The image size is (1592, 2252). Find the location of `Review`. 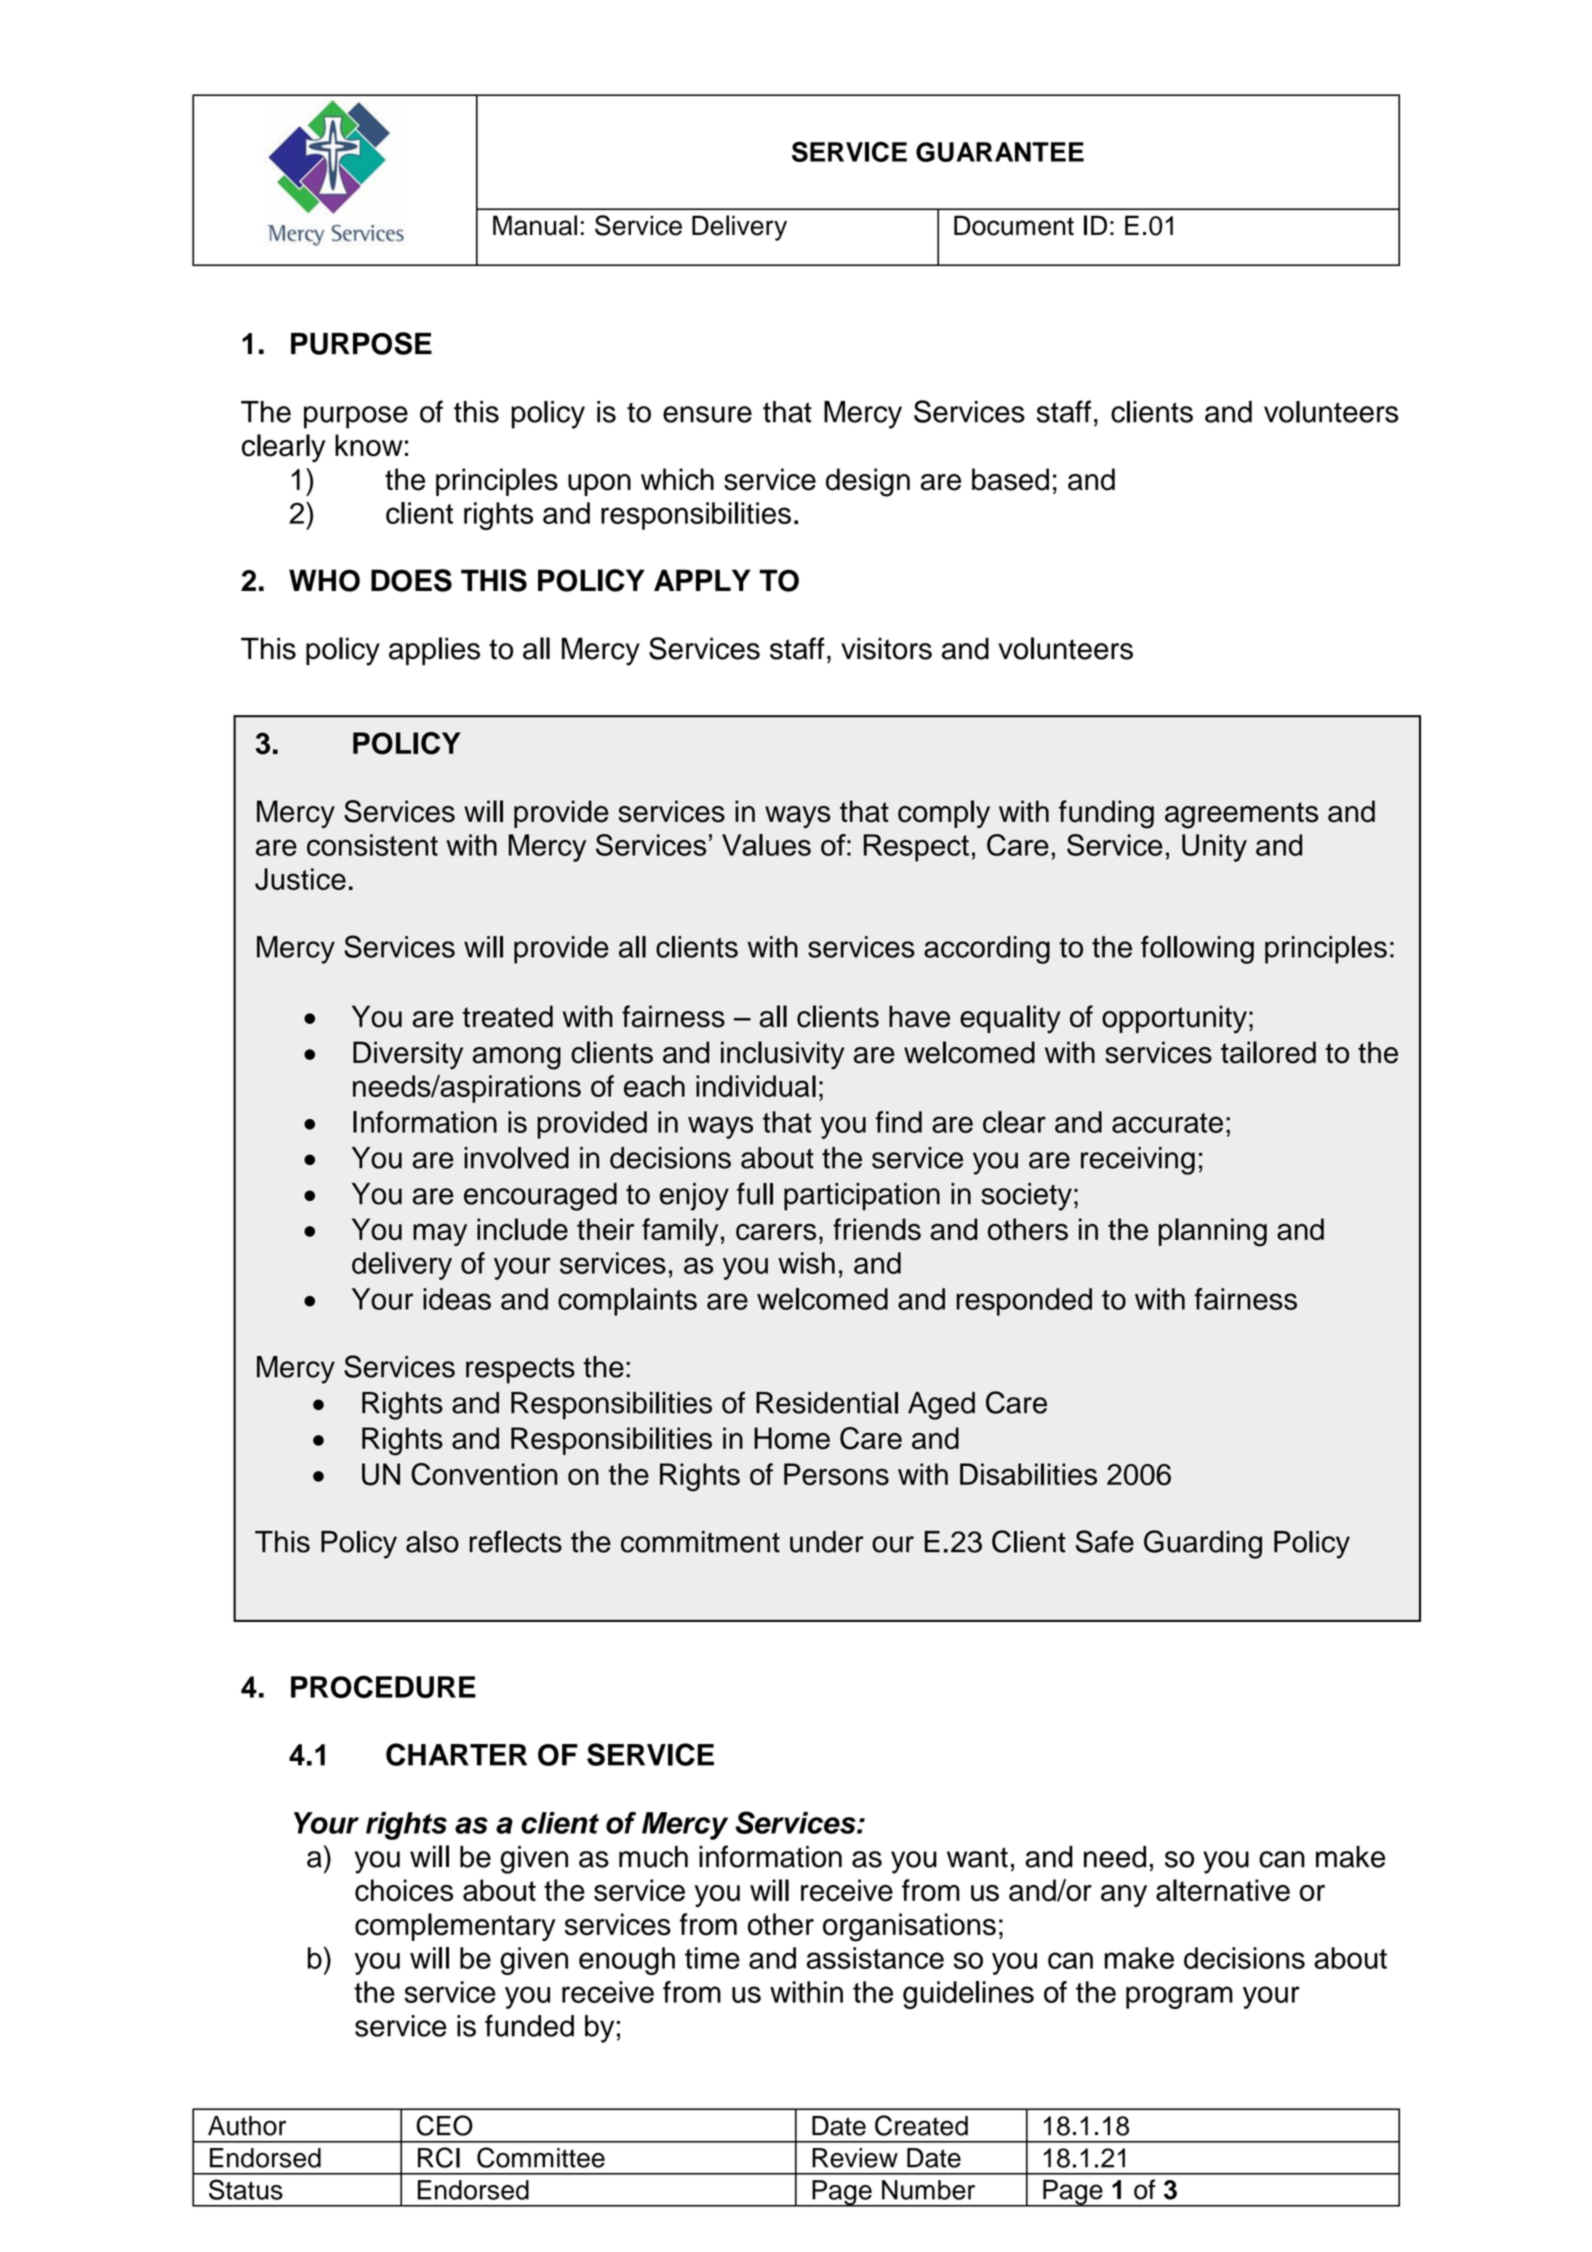

Review is located at coordinates (855, 2158).
